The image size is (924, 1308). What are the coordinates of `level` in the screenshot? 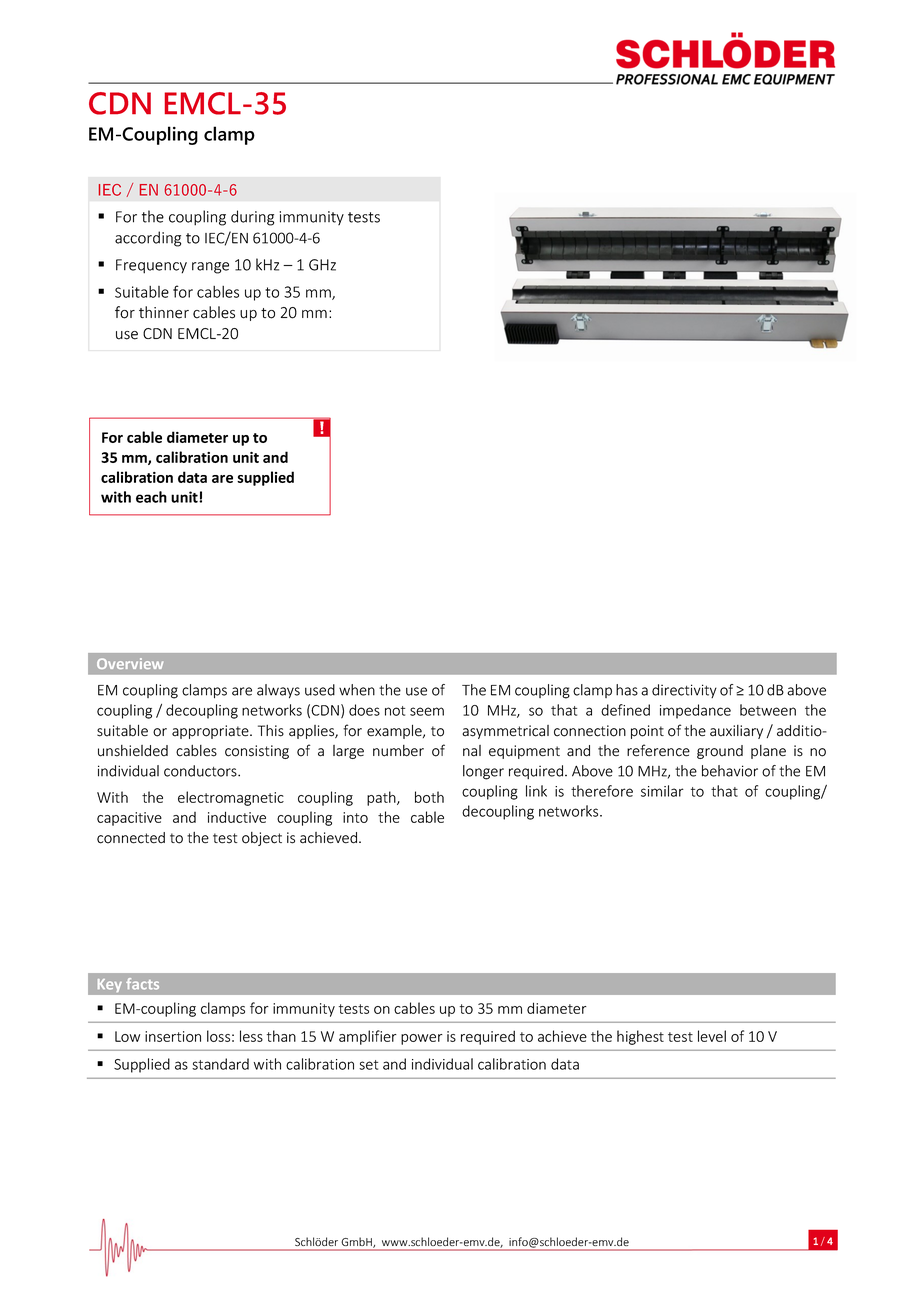 It's located at (712, 1036).
